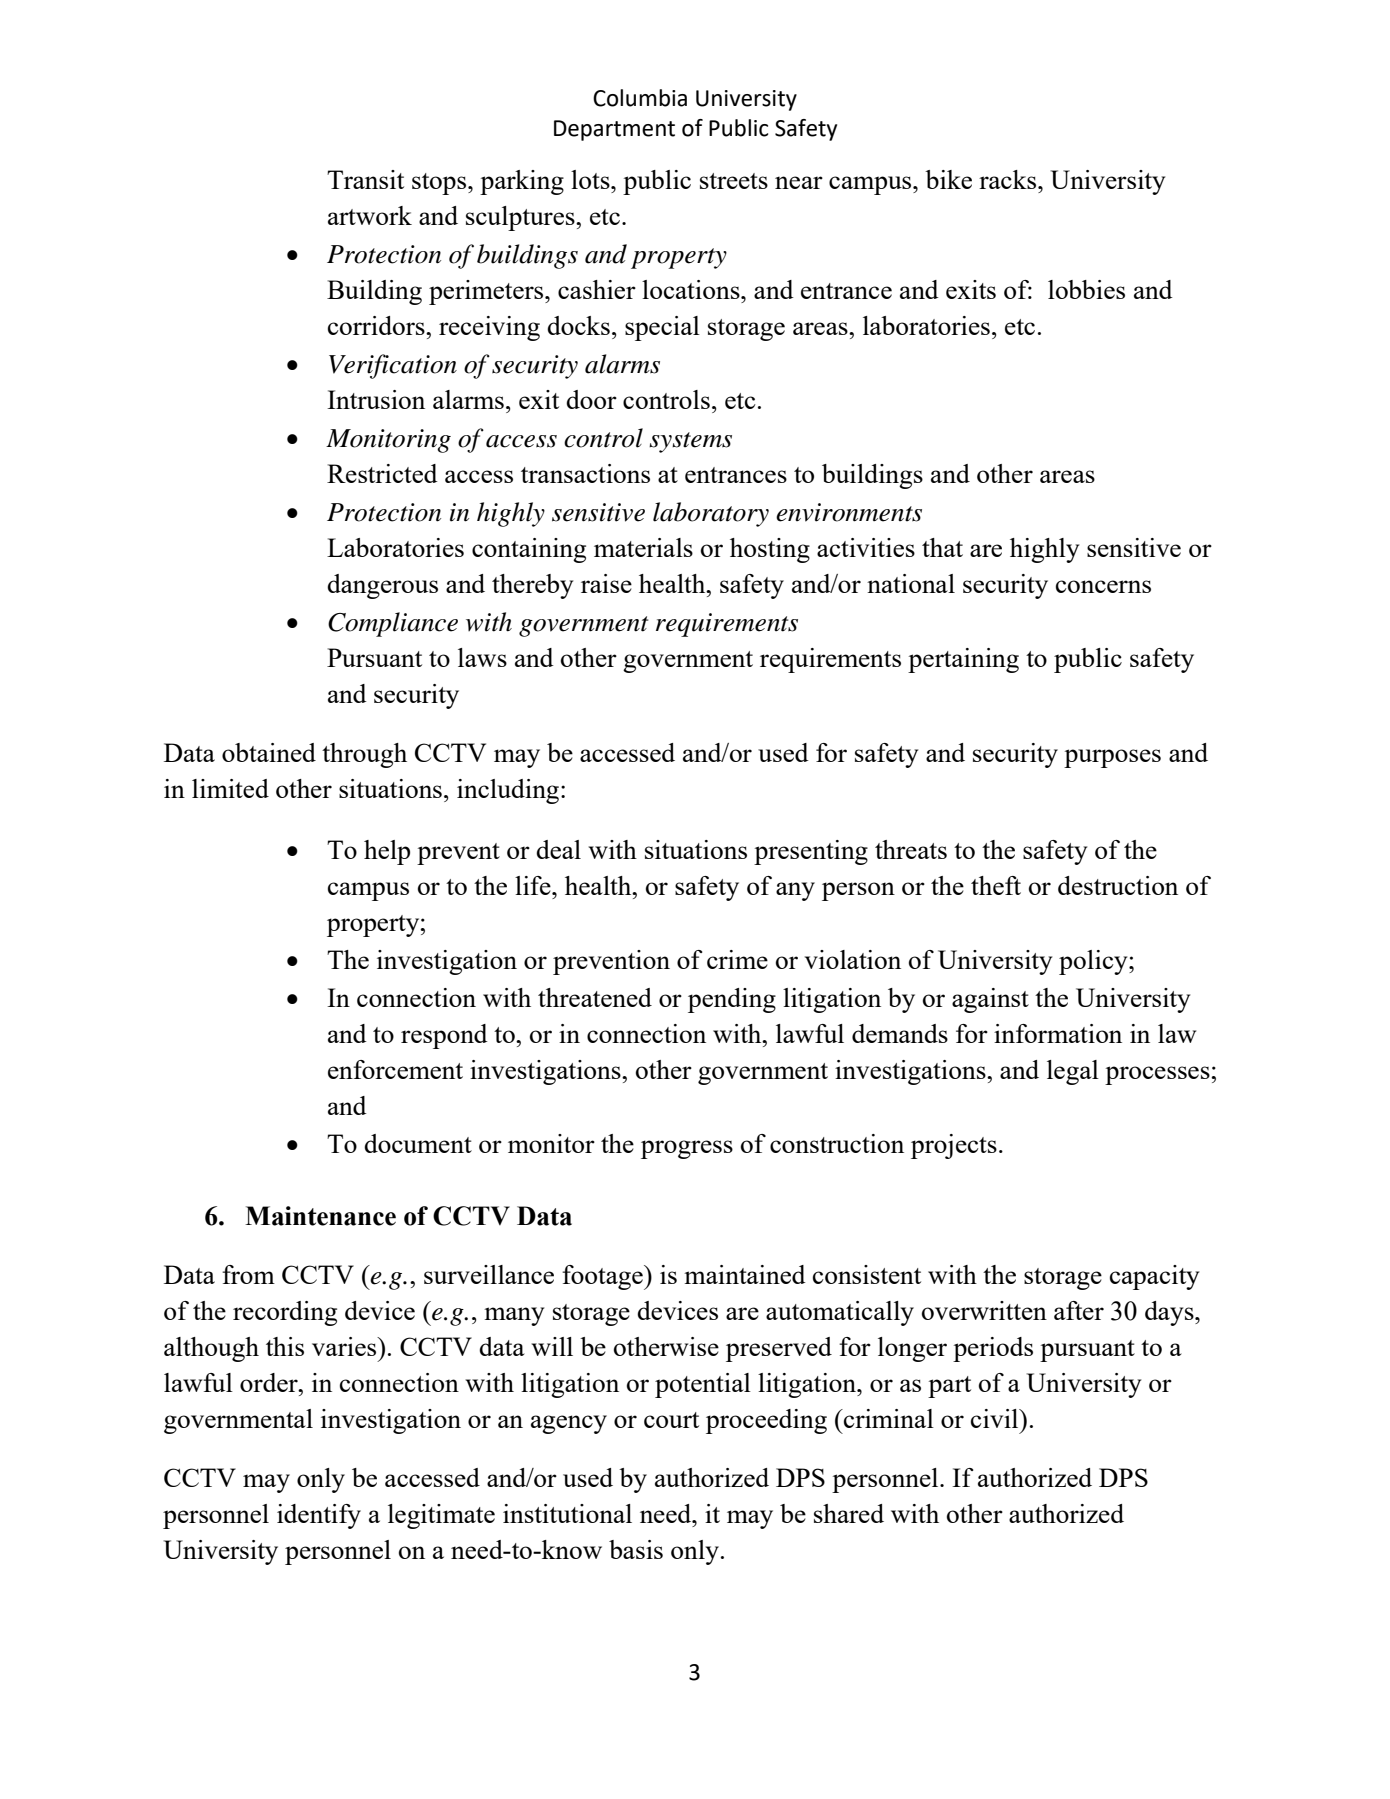 The image size is (1390, 1799). What do you see at coordinates (811, 852) in the image?
I see `presenting` at bounding box center [811, 852].
